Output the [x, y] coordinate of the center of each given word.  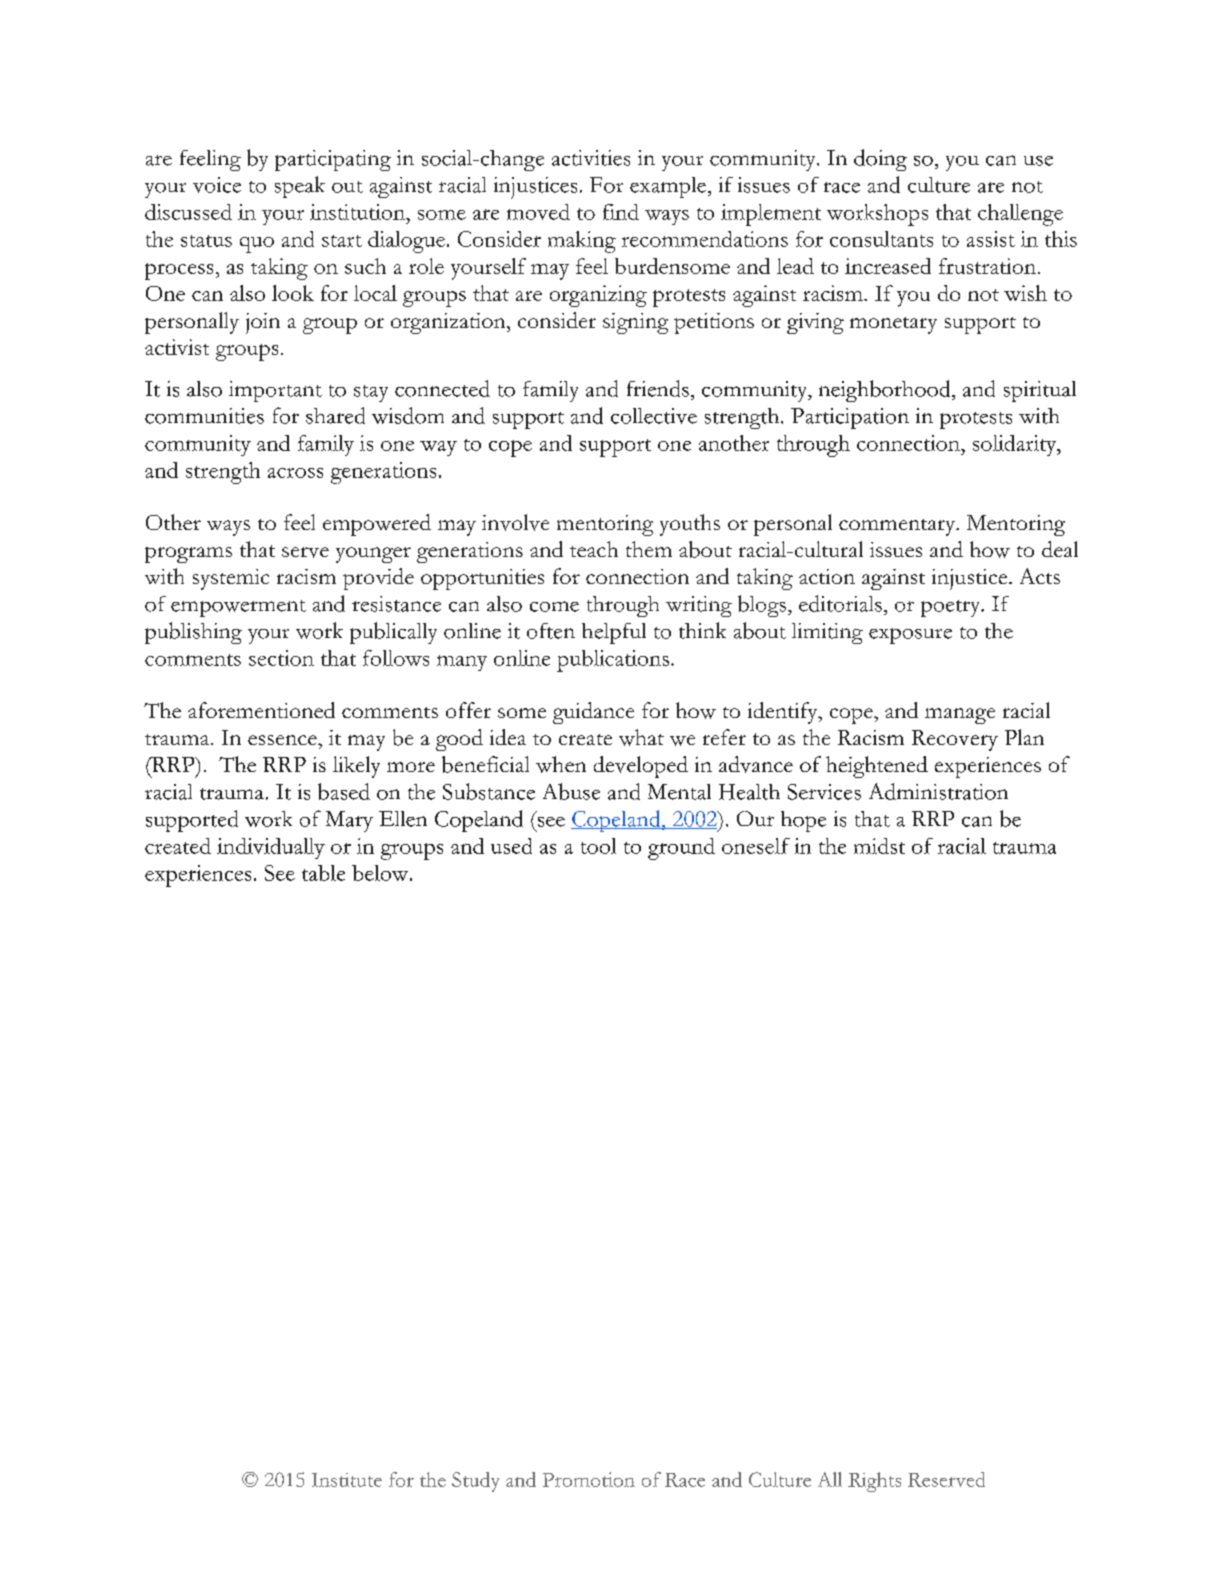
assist [991, 239]
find [621, 212]
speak [300, 187]
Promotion [589, 1479]
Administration [938, 791]
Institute [347, 1480]
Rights [874, 1482]
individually [271, 848]
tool [598, 846]
